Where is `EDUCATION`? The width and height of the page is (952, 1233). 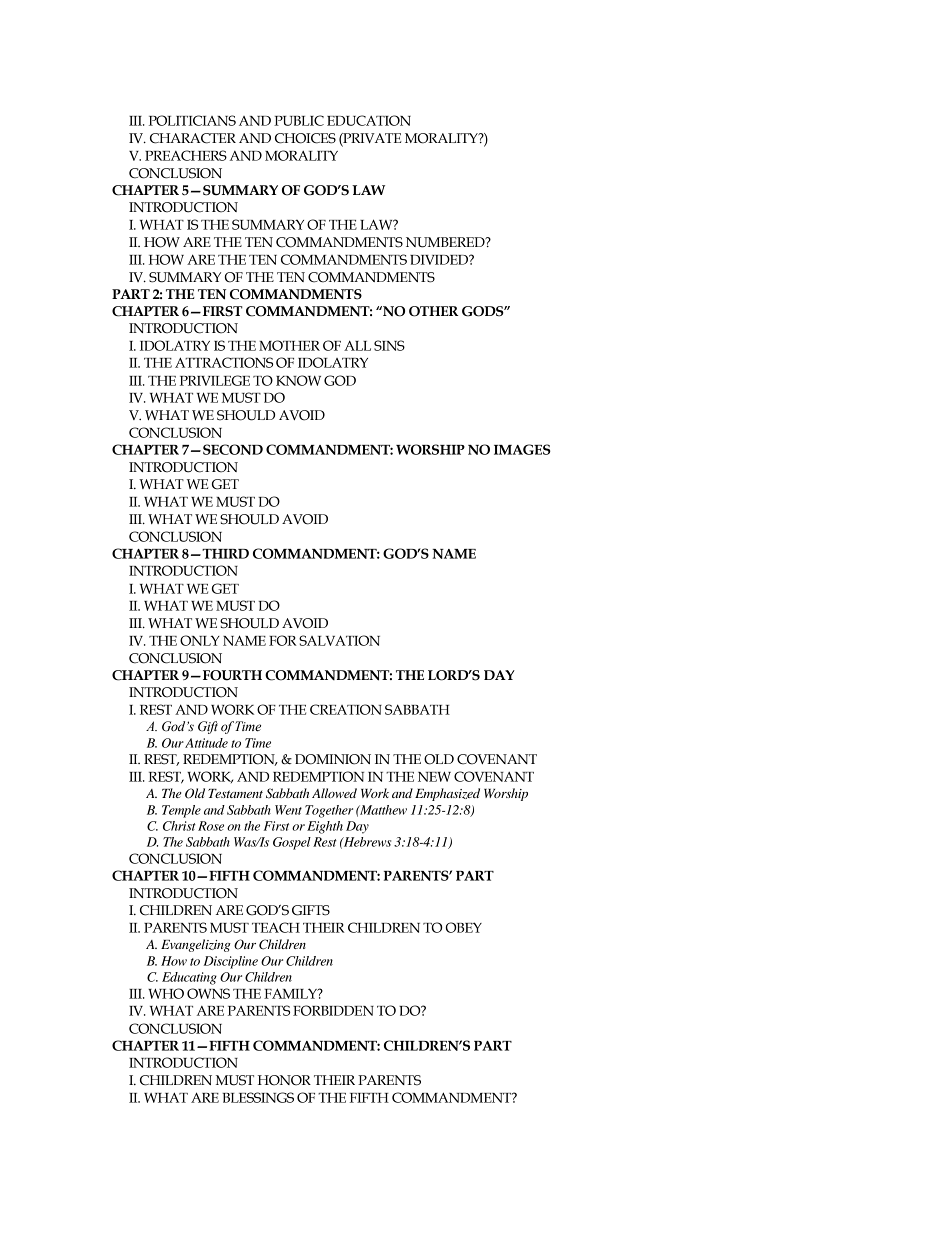 EDUCATION is located at coordinates (369, 120).
